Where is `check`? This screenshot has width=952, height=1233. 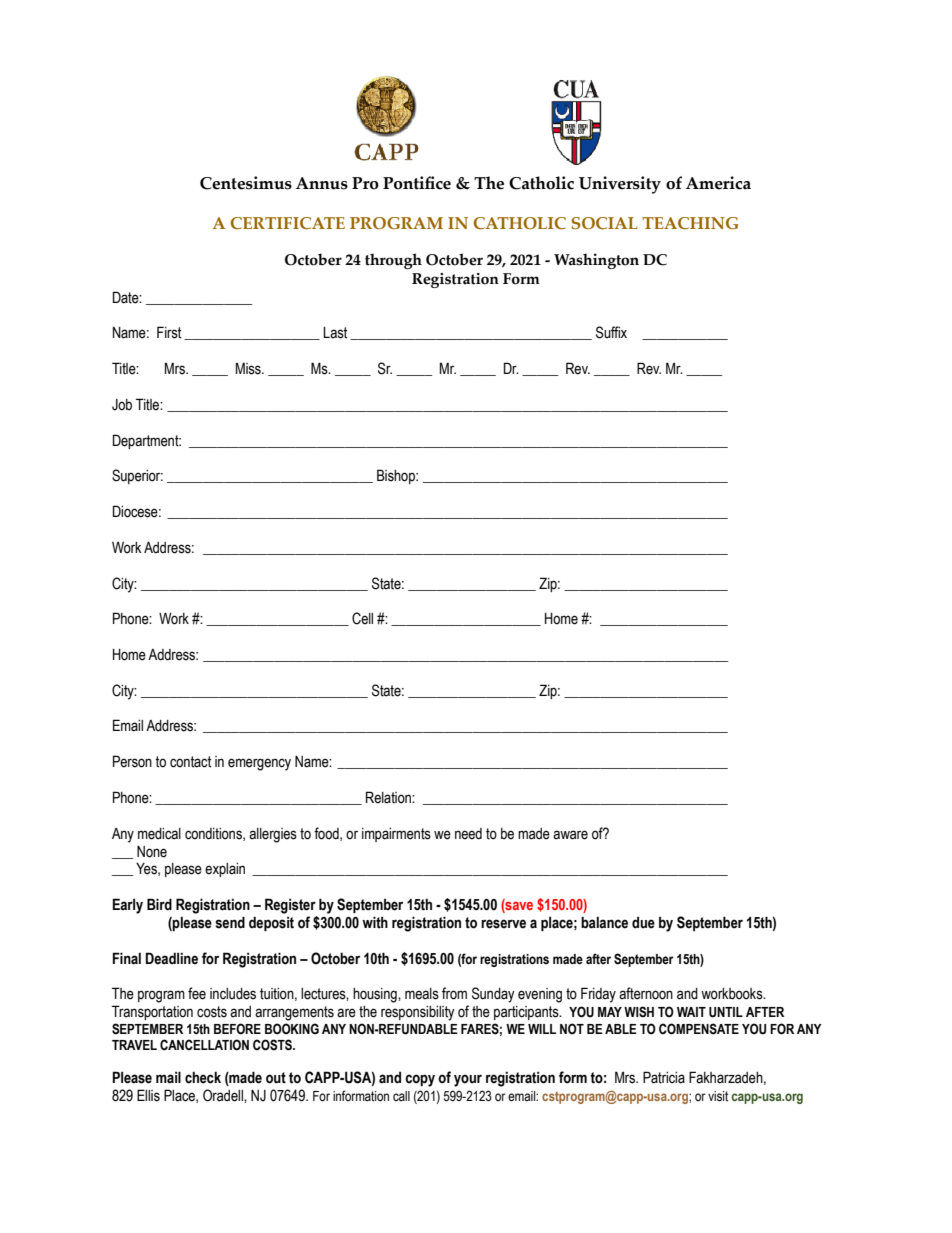 check is located at coordinates (203, 1077).
